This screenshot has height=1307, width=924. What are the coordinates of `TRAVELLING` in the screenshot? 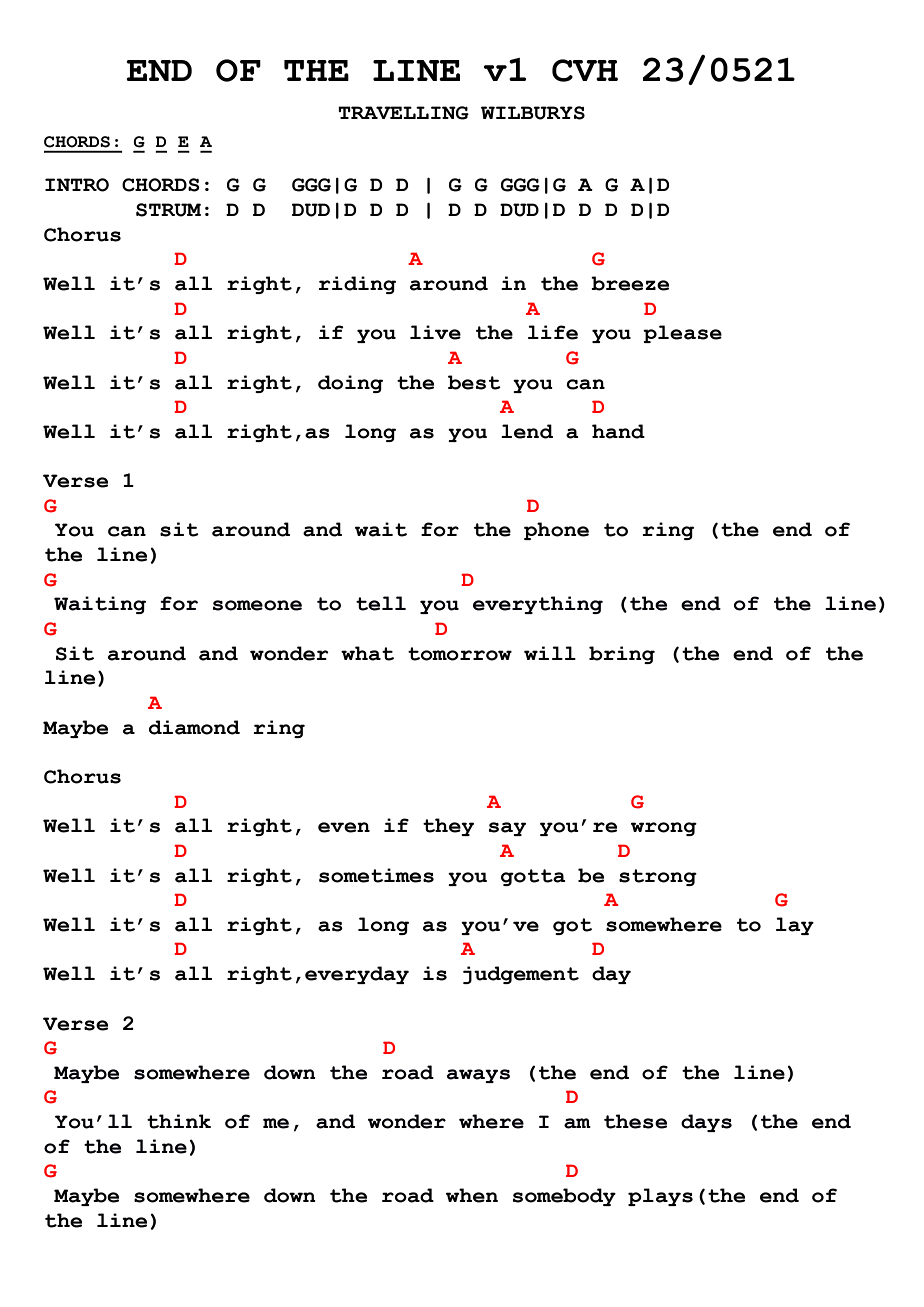 It's located at (403, 113).
